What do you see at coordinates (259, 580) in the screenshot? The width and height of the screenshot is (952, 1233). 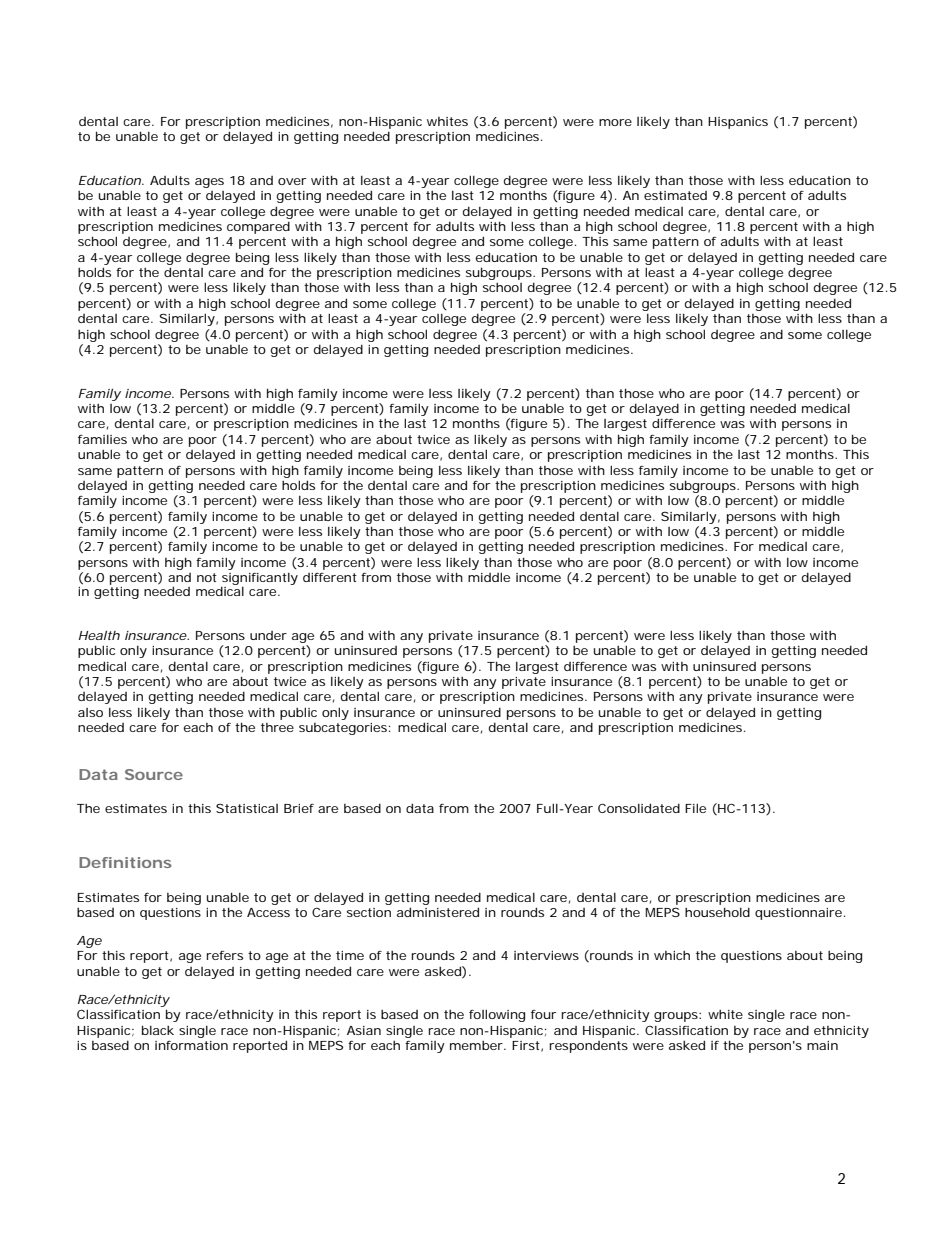 I see `significantly` at bounding box center [259, 580].
